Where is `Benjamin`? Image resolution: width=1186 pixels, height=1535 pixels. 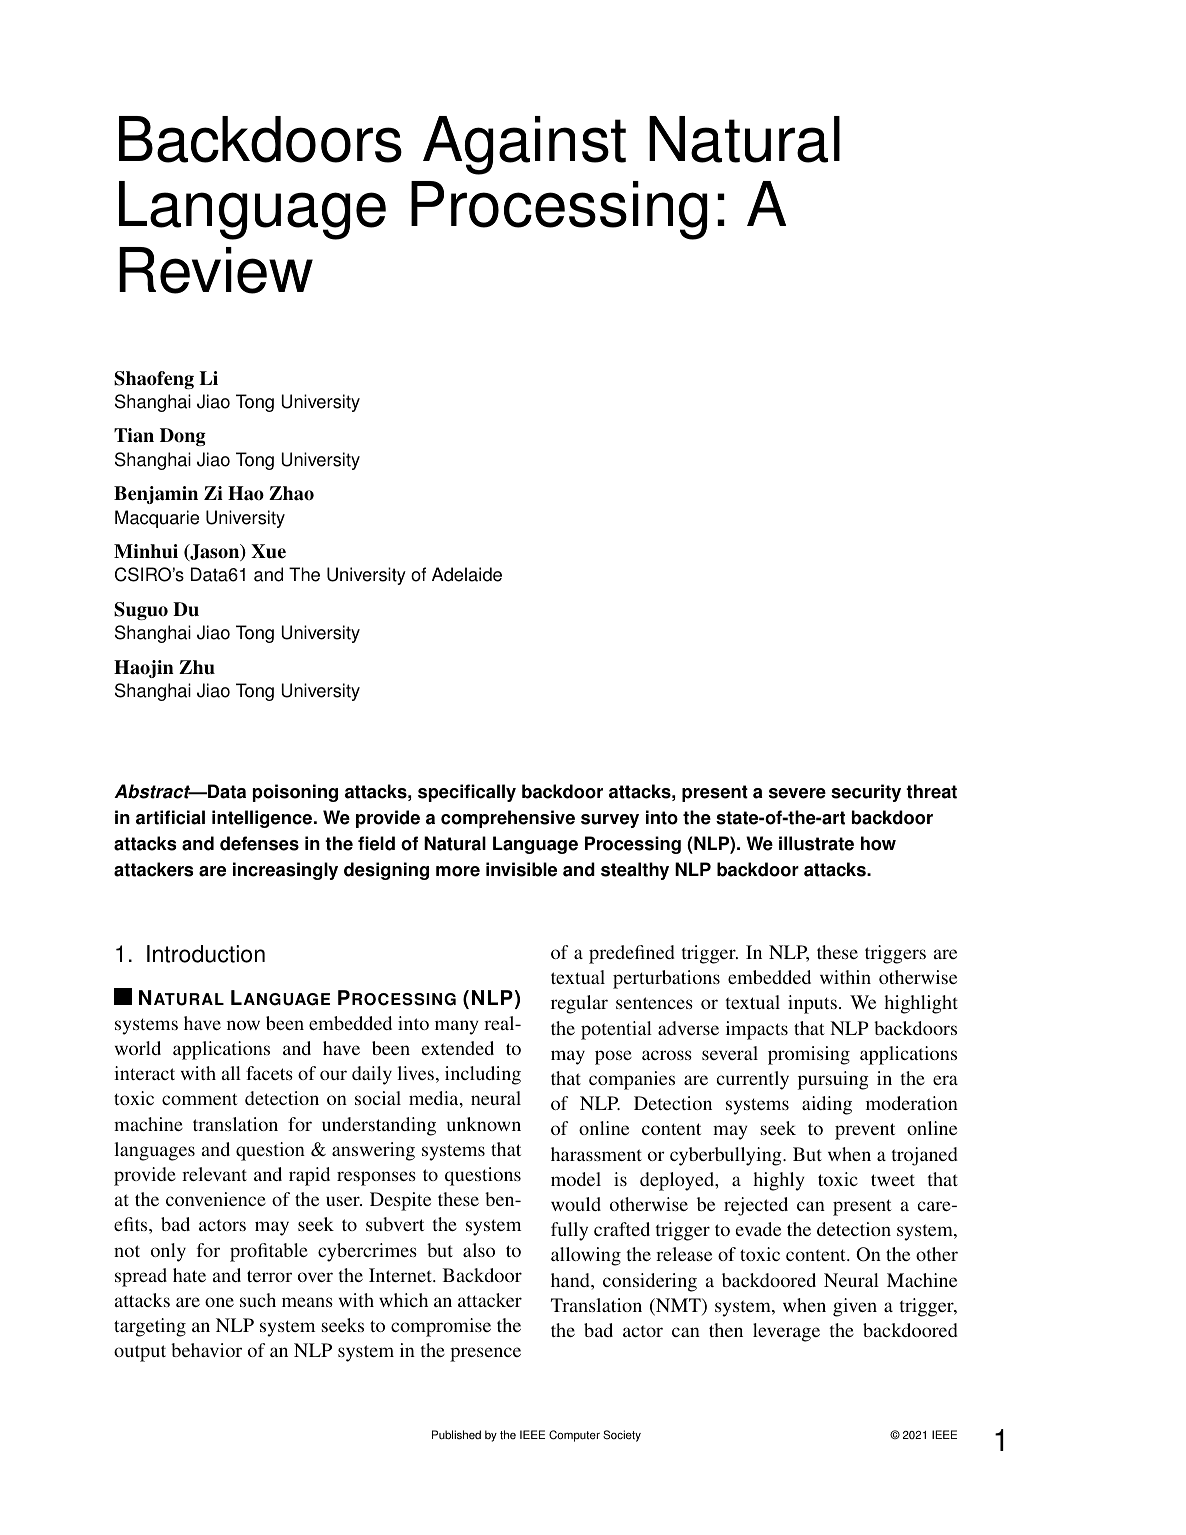 Benjamin is located at coordinates (156, 495).
